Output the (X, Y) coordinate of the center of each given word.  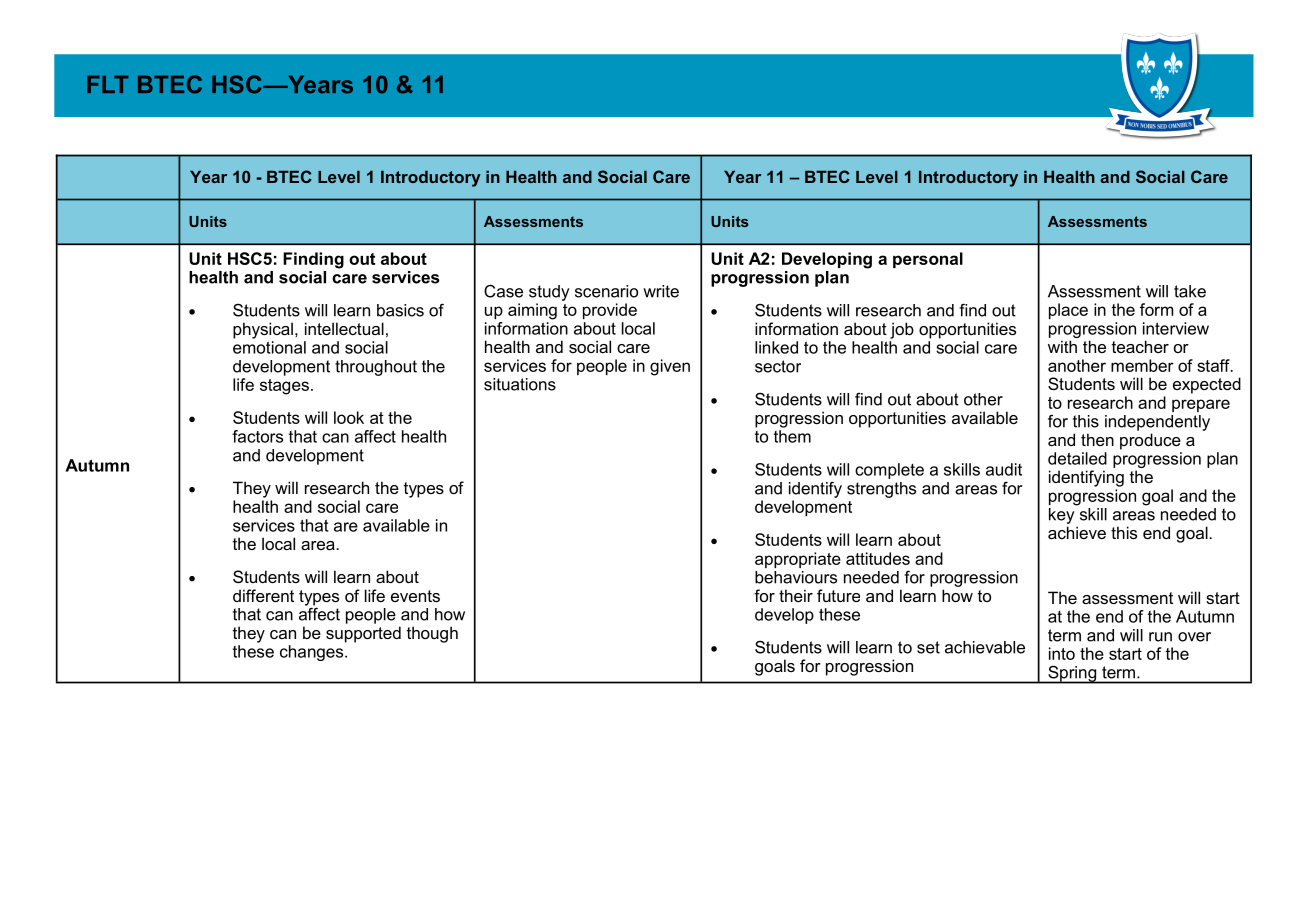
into (1062, 653)
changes (313, 653)
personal (928, 260)
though (432, 634)
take (1190, 291)
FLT (107, 84)
